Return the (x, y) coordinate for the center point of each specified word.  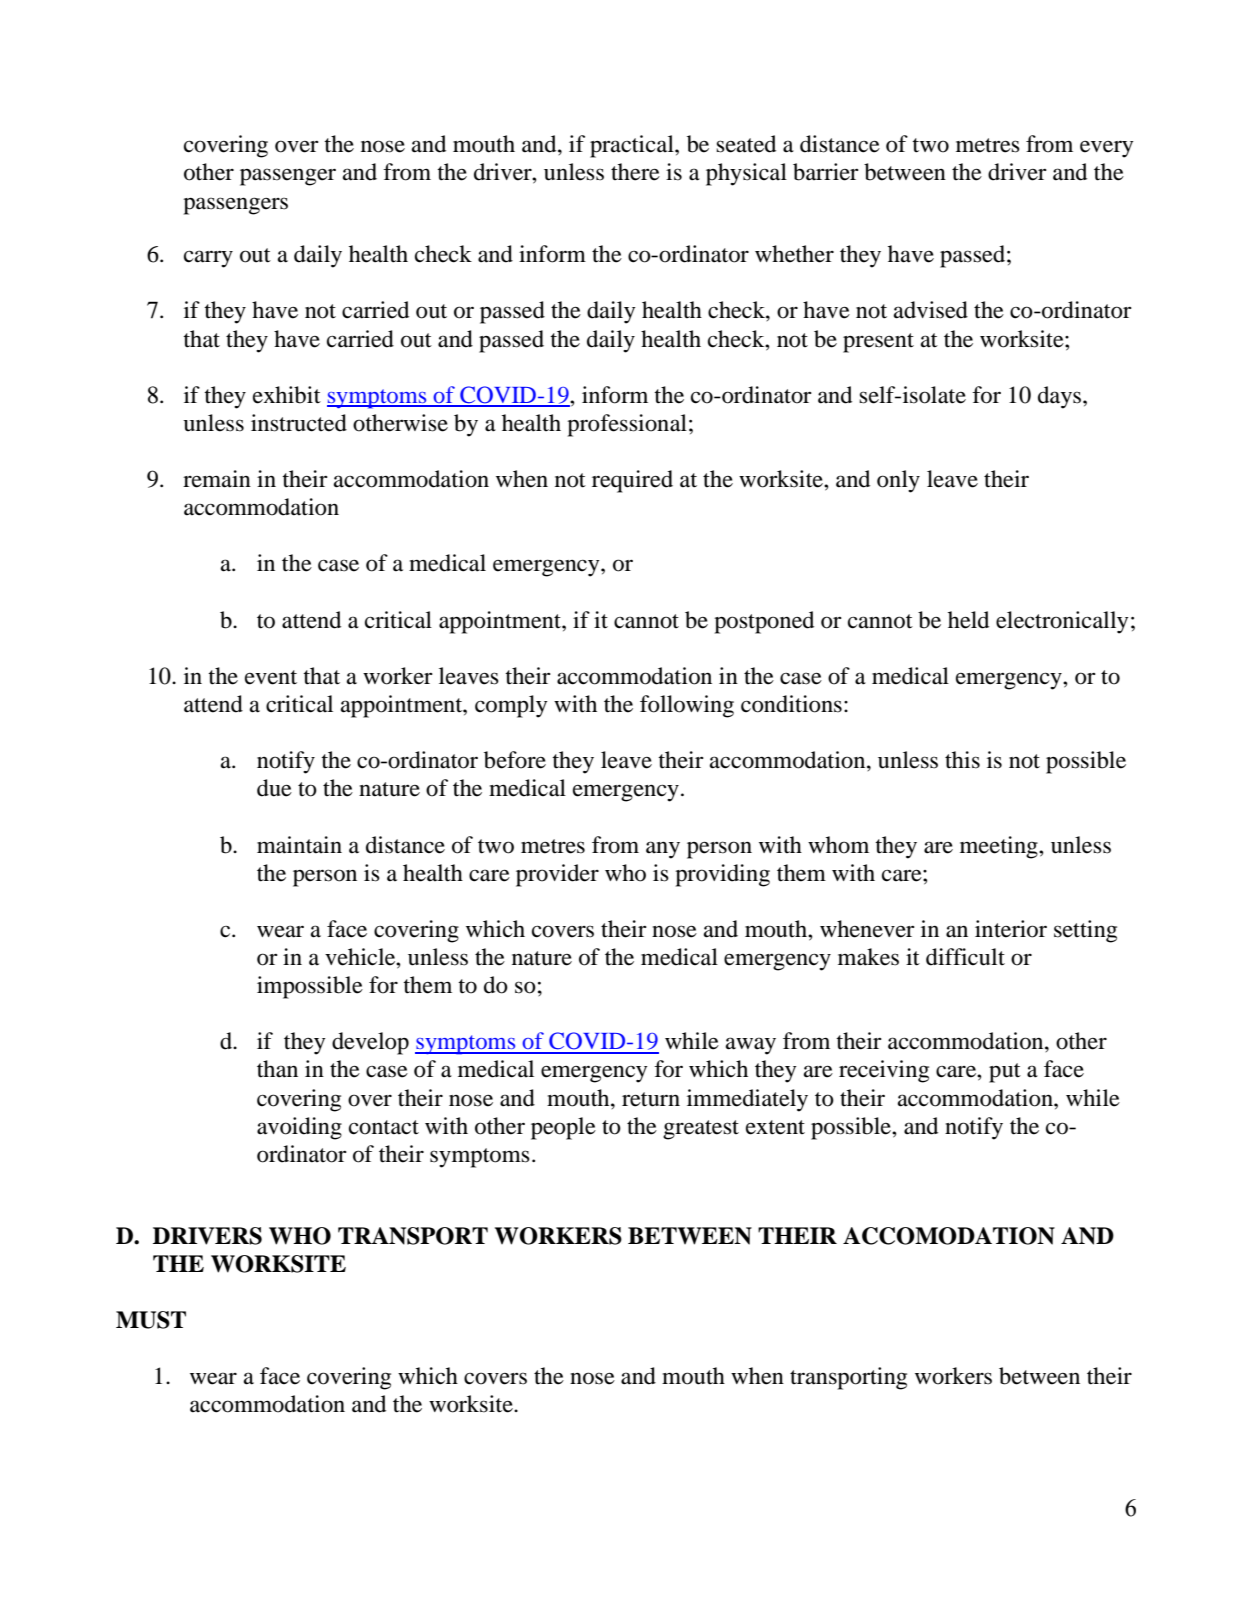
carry (208, 259)
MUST (151, 1320)
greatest (701, 1130)
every (1106, 149)
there (635, 172)
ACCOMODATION (949, 1236)
